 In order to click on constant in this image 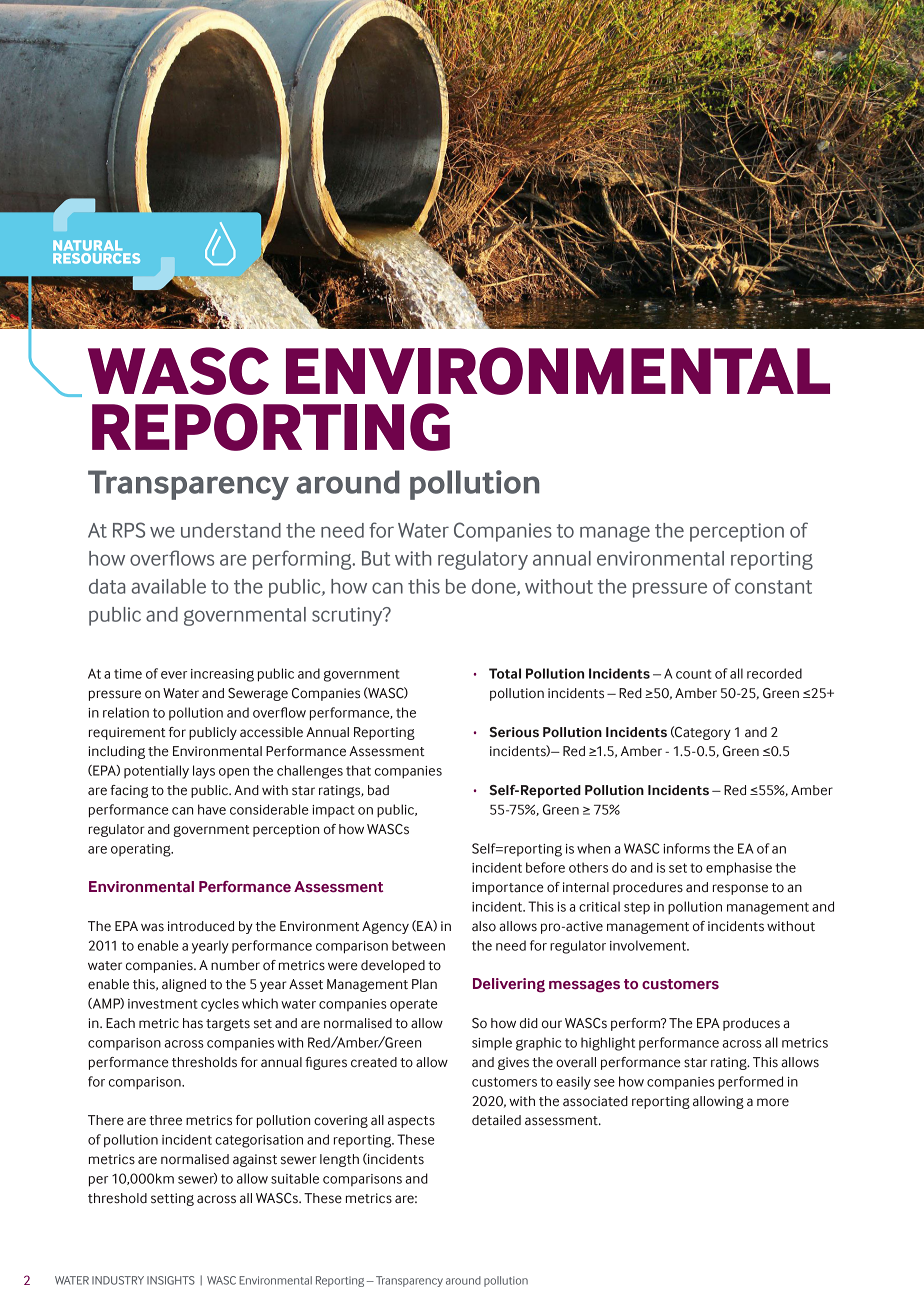, I will do `click(773, 587)`.
